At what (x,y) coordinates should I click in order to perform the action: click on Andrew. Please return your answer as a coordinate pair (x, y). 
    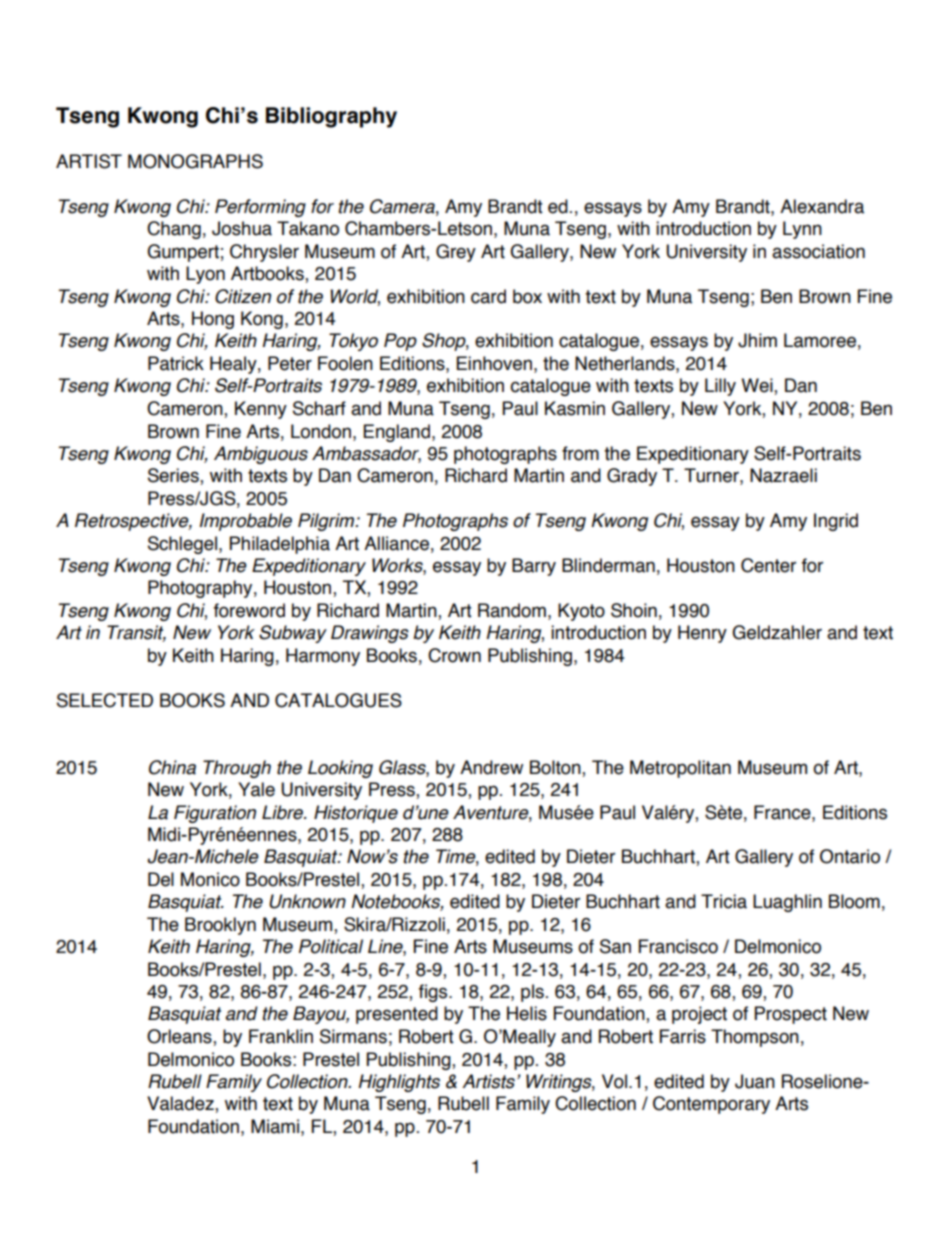
    Looking at the image, I should click on (491, 767).
